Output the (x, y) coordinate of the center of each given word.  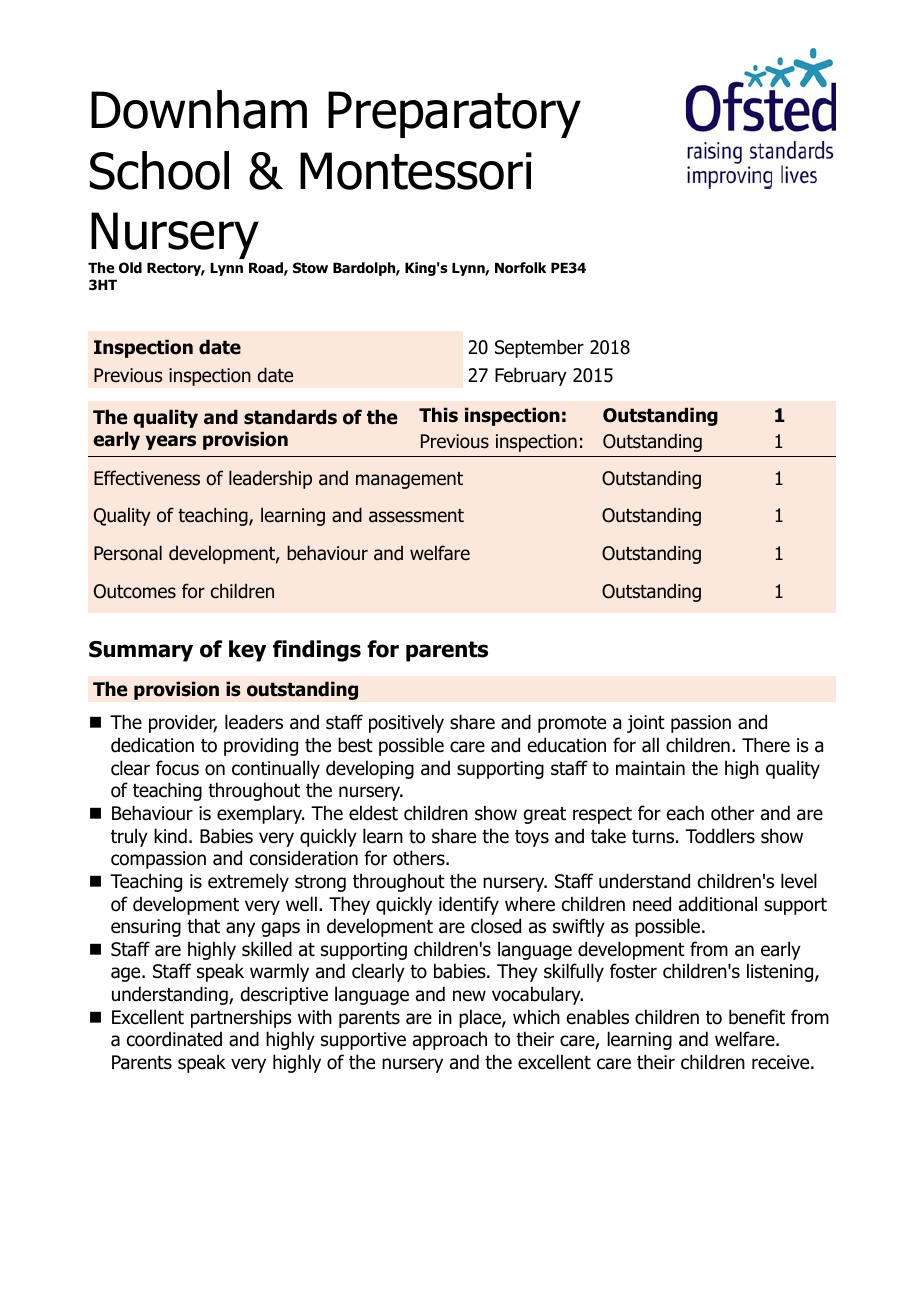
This (438, 415)
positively (406, 723)
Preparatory (454, 114)
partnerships (241, 1018)
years (170, 442)
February (531, 376)
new (469, 996)
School (159, 170)
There (766, 745)
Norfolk (520, 268)
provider (183, 723)
